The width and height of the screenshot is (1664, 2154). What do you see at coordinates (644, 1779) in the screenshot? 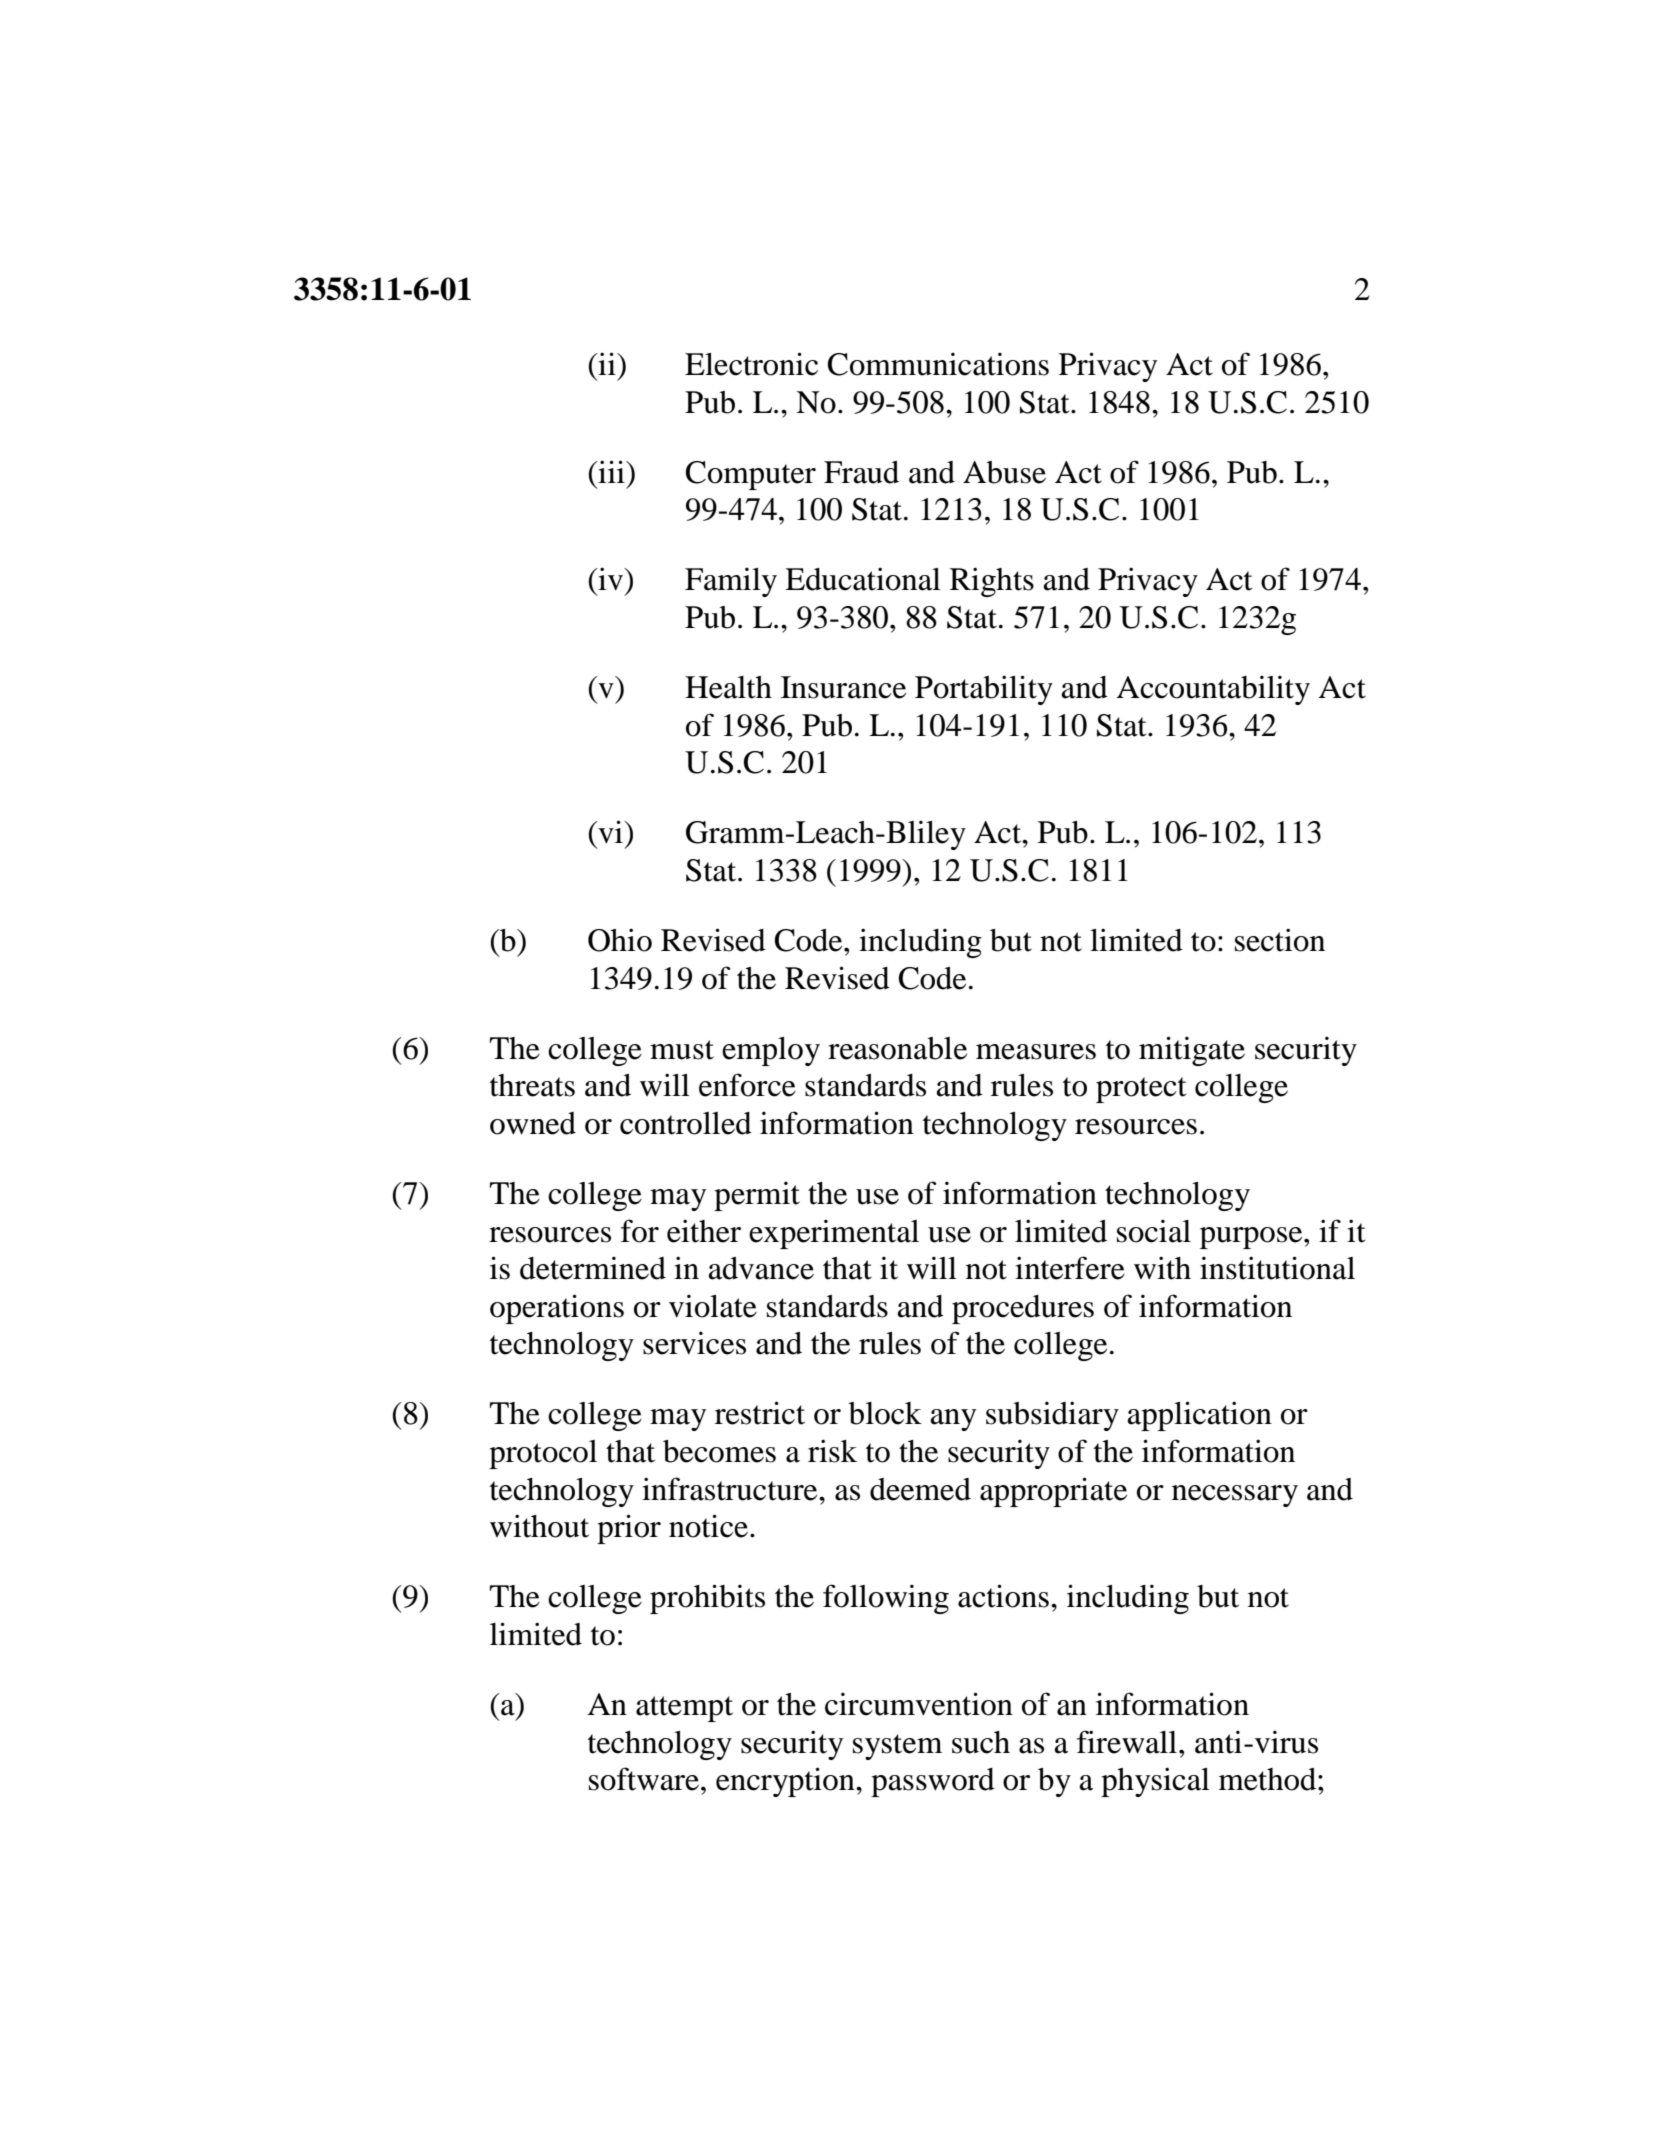
I see `software` at bounding box center [644, 1779].
